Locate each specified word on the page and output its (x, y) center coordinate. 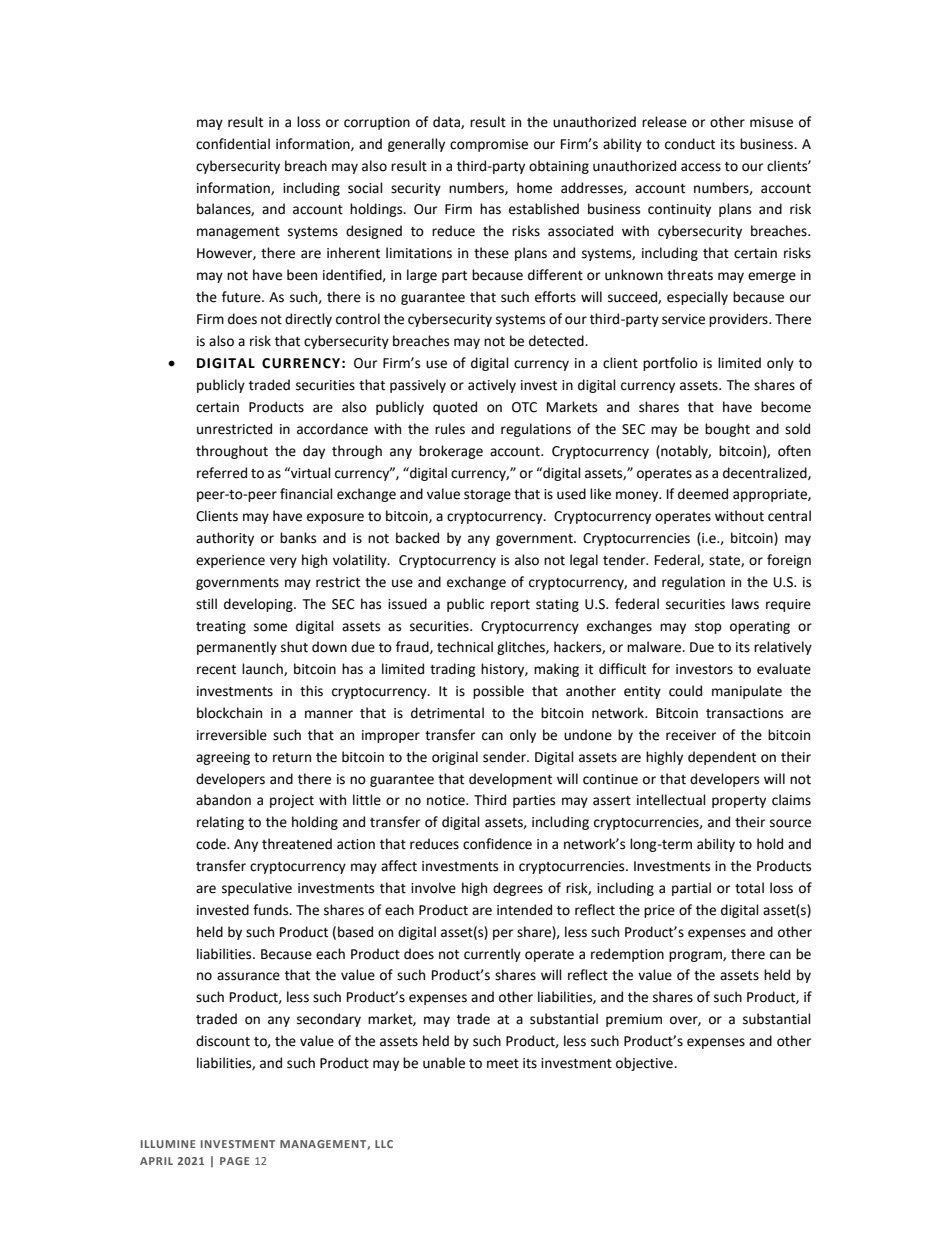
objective (645, 1064)
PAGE (234, 1161)
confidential (233, 144)
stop (708, 628)
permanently (237, 648)
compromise (489, 145)
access (701, 167)
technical (465, 647)
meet (503, 1064)
